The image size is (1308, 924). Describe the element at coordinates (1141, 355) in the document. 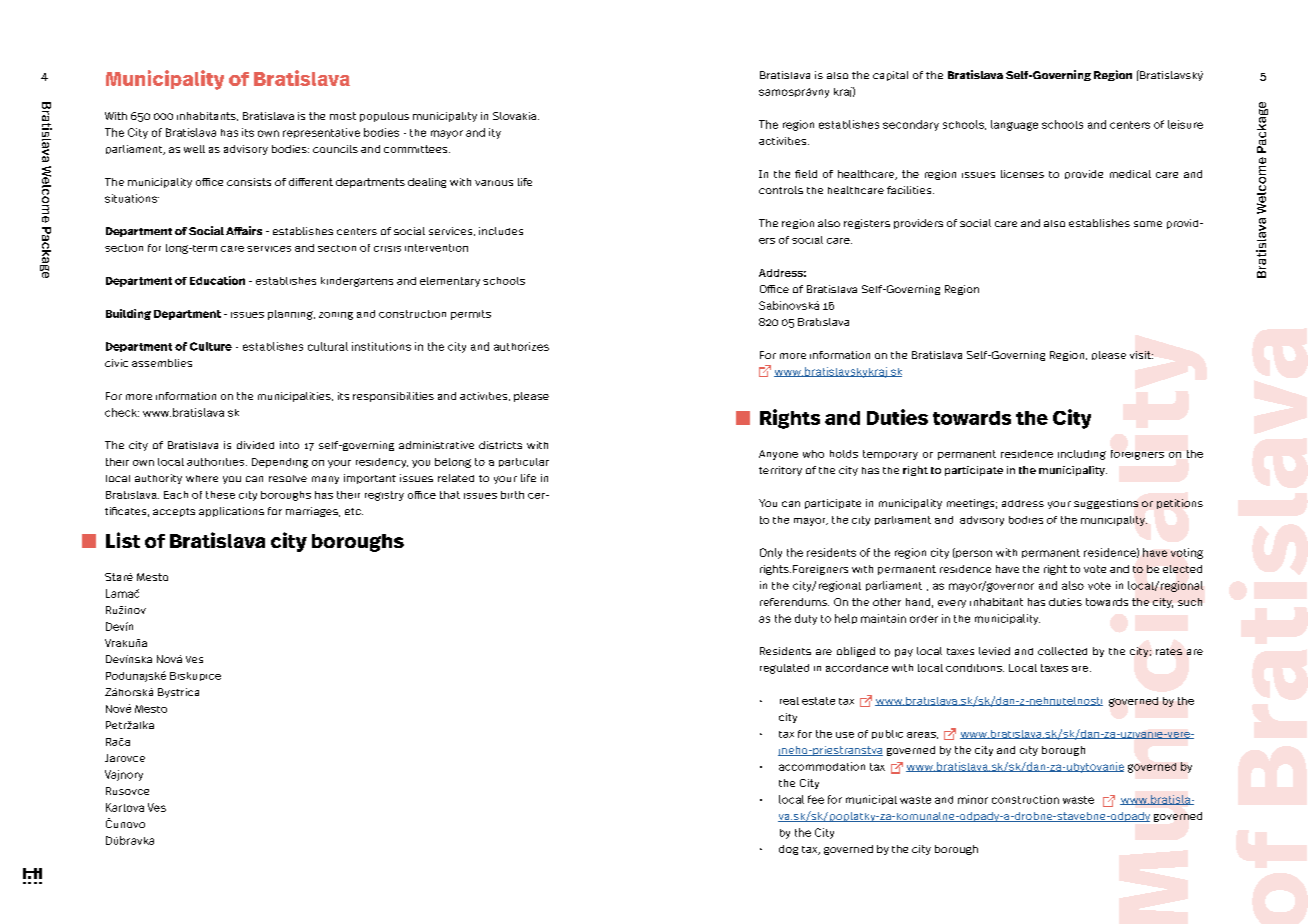

I see `visit` at that location.
